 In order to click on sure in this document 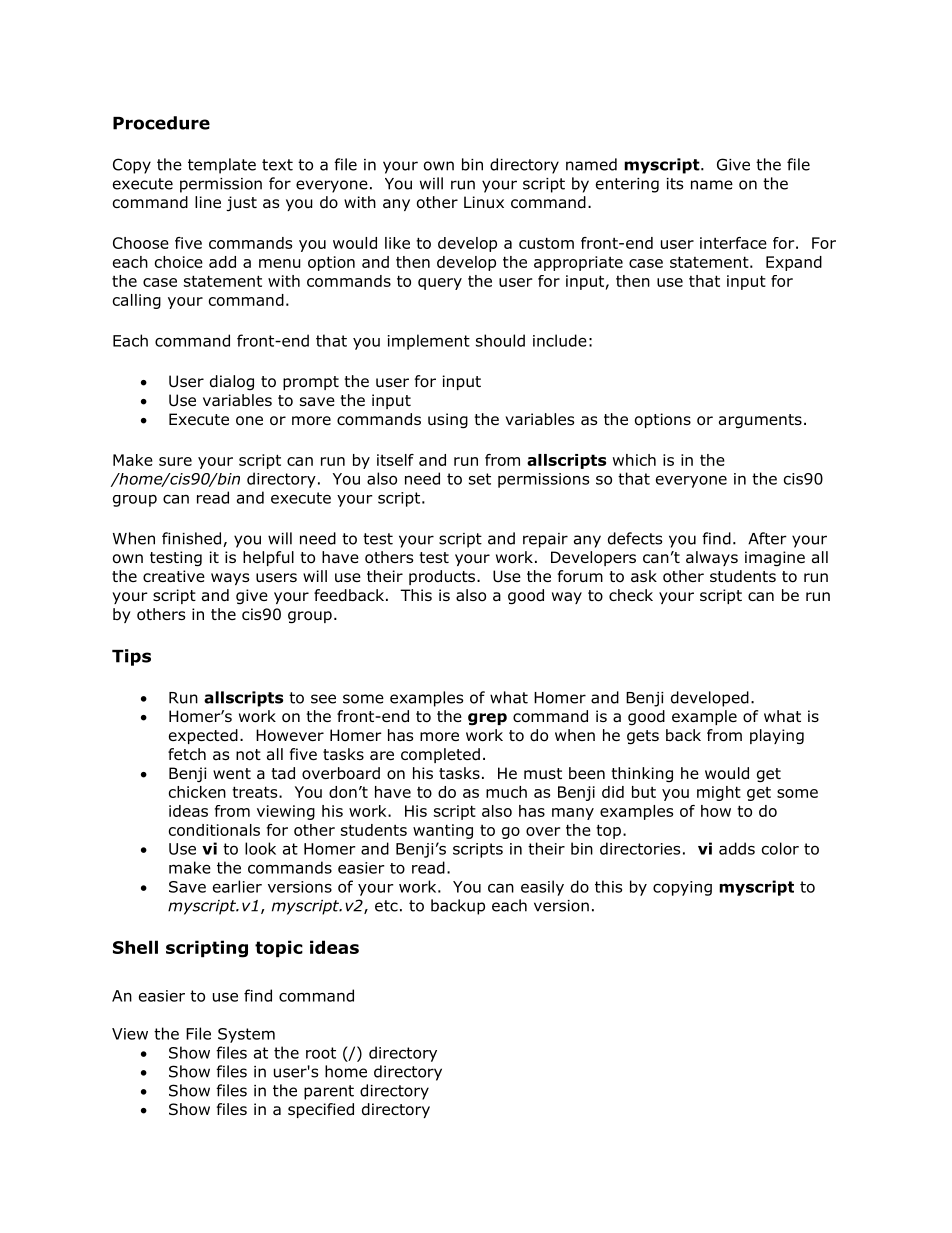, I will do `click(175, 461)`.
